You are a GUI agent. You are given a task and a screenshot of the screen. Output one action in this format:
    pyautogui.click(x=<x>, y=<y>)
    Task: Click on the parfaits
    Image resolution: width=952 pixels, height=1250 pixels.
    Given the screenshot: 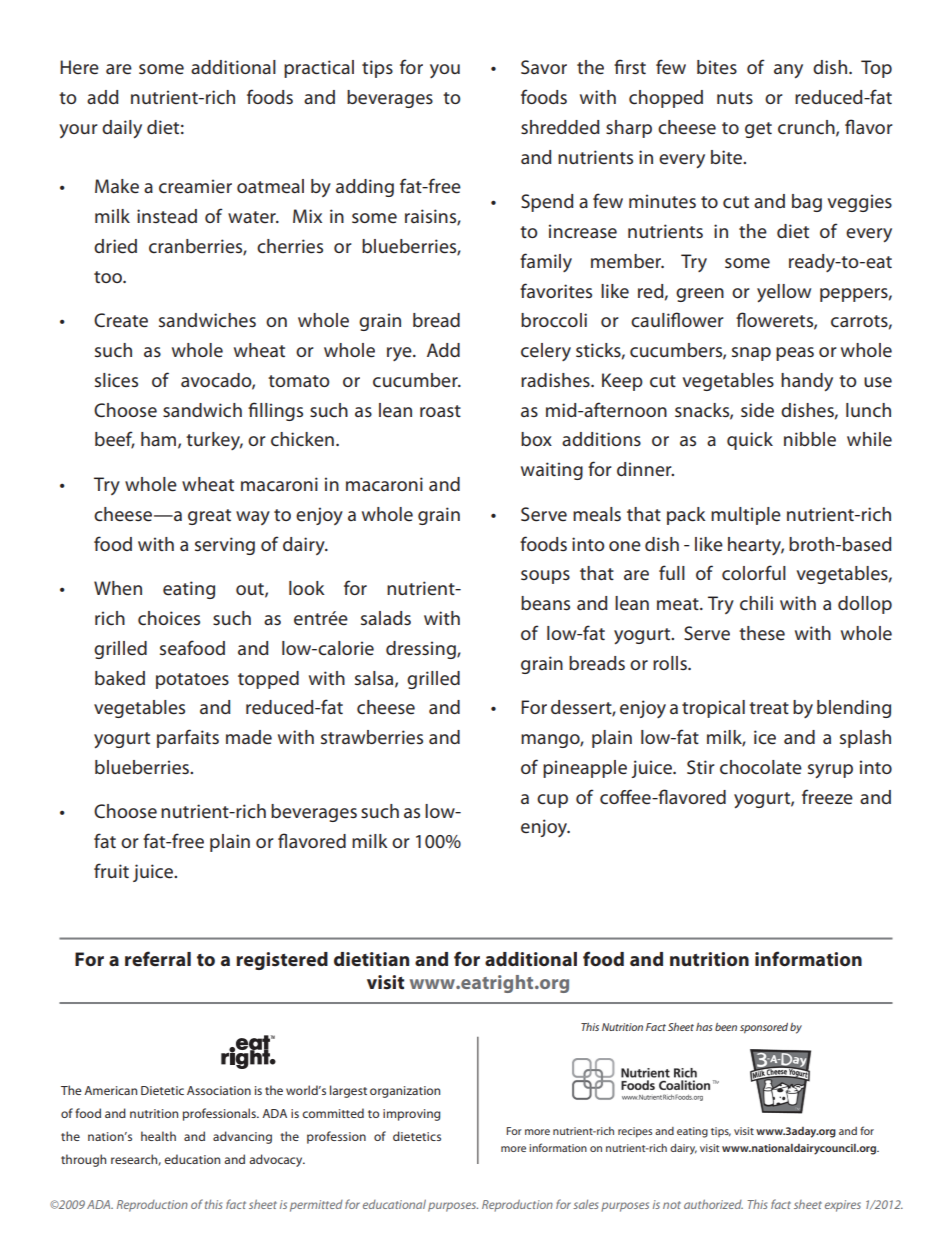 What is the action you would take?
    pyautogui.click(x=188, y=738)
